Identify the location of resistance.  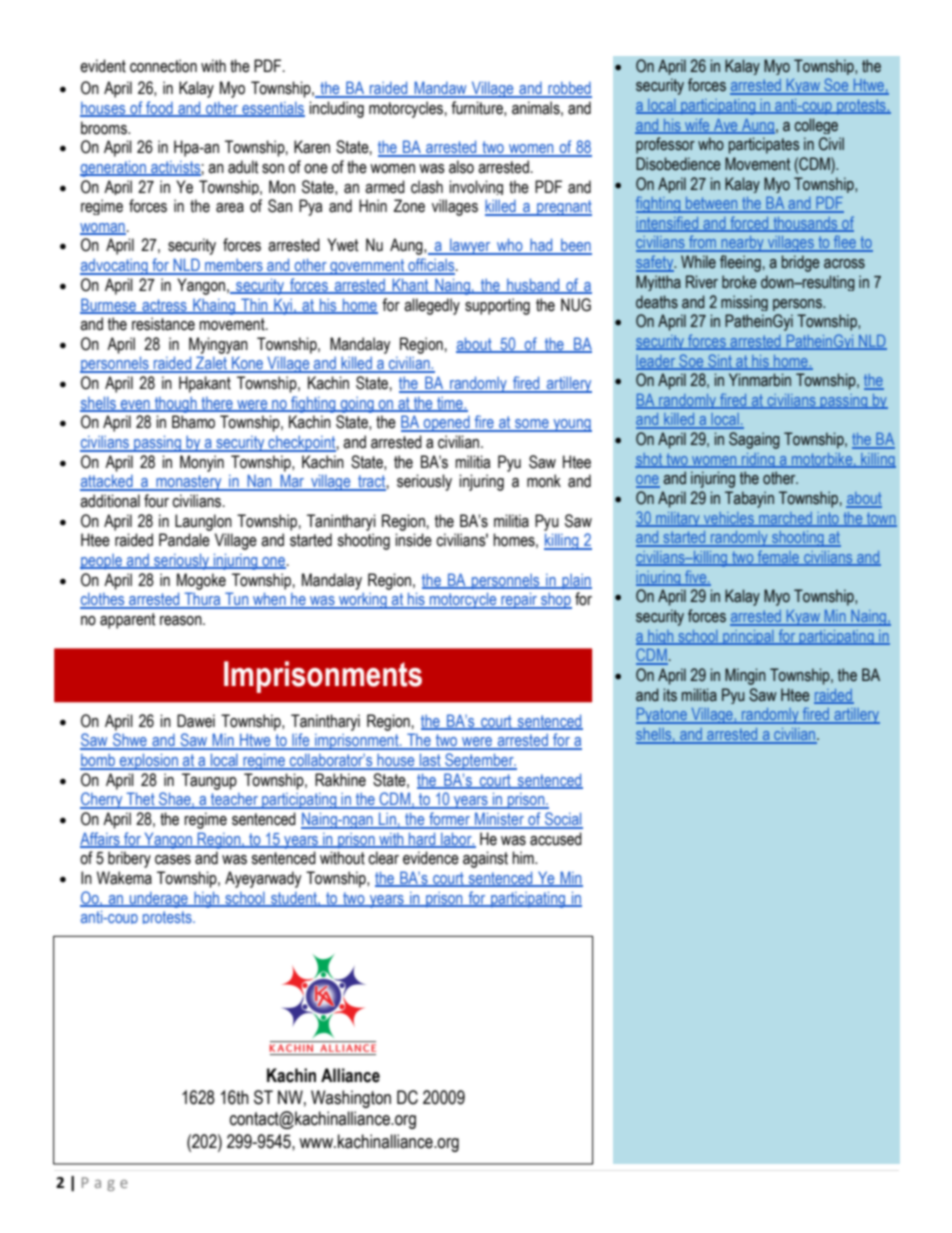
(163, 324).
